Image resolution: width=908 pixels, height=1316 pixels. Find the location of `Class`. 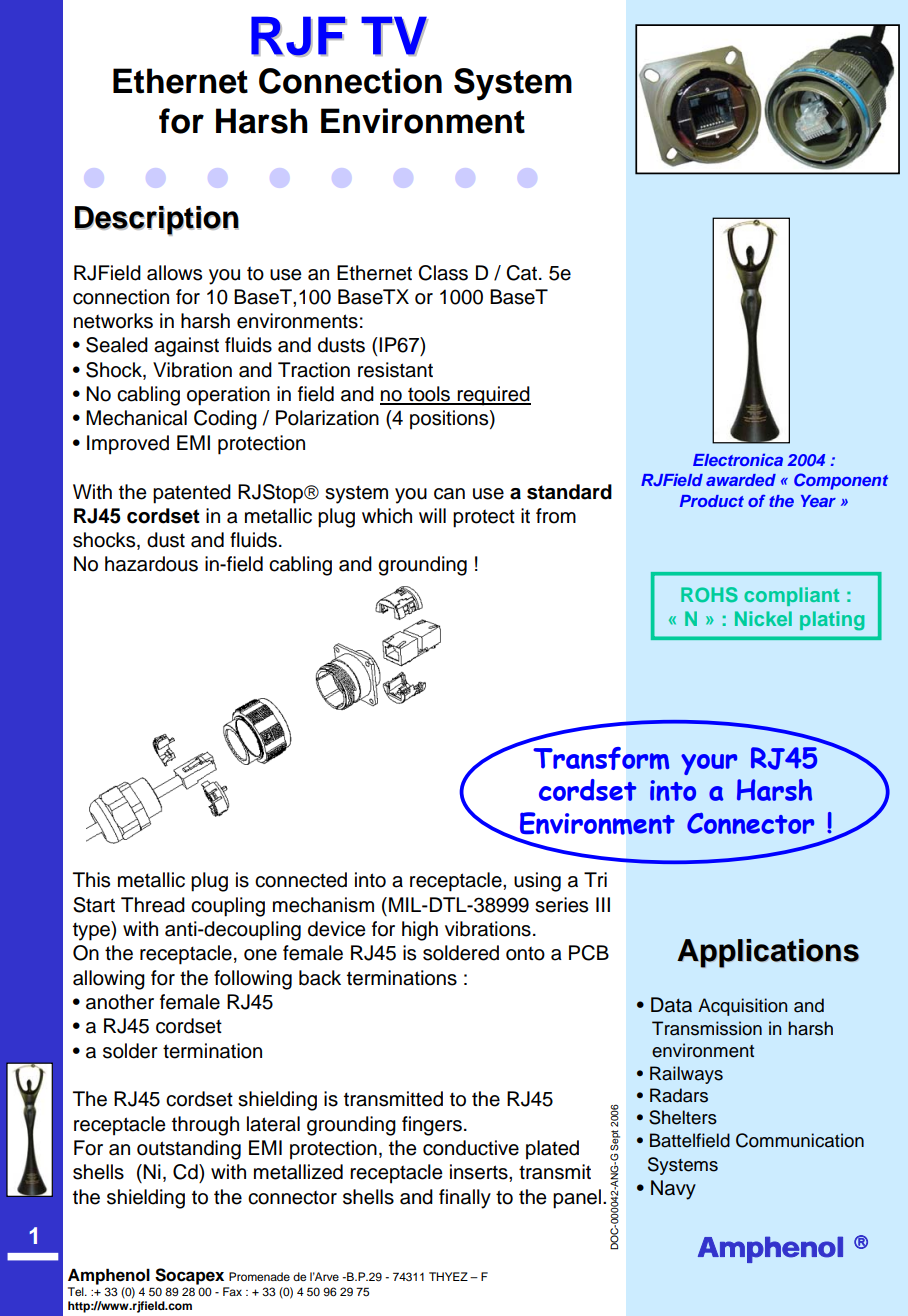

Class is located at coordinates (443, 273).
